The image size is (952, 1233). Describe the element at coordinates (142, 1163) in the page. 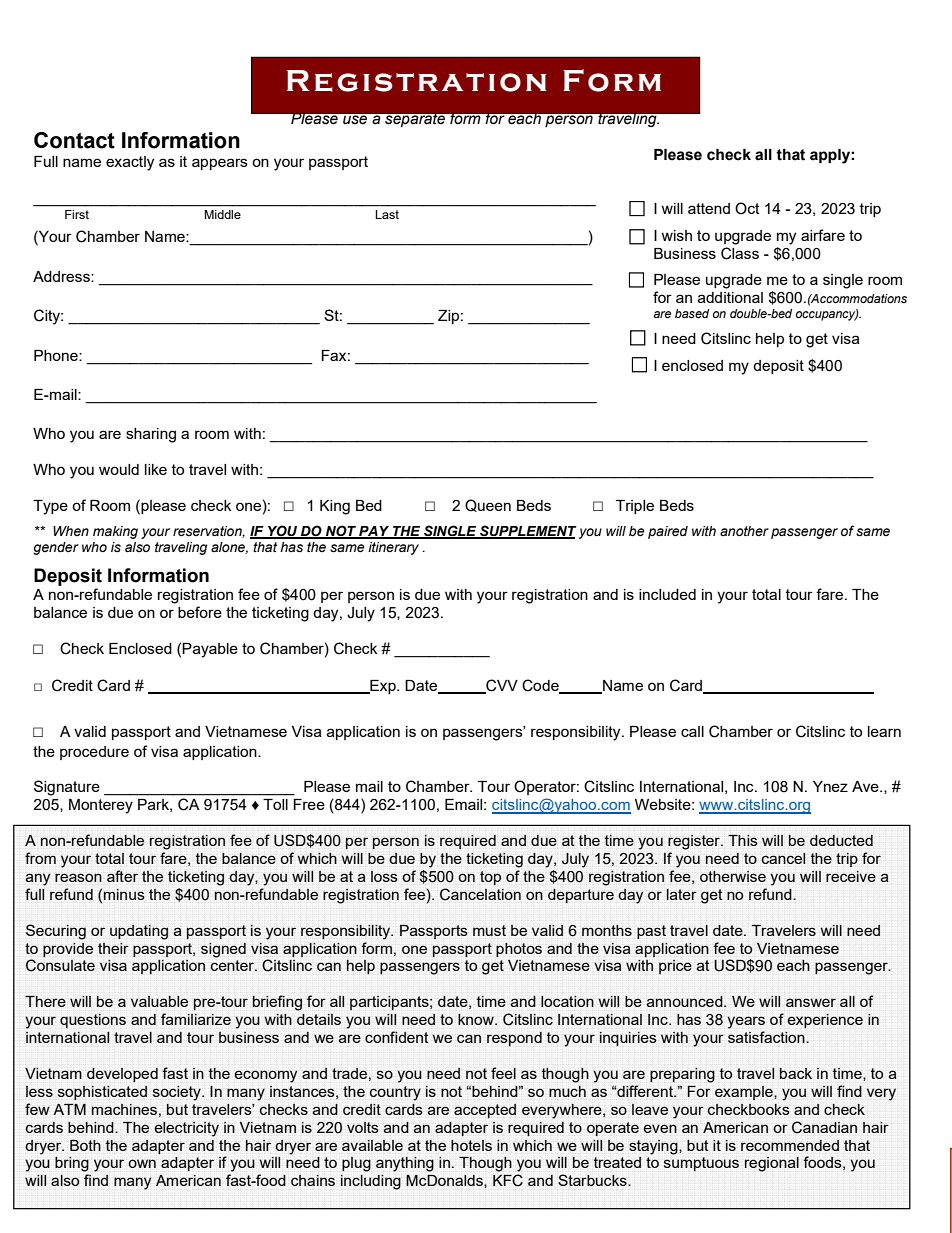

I see `own` at that location.
